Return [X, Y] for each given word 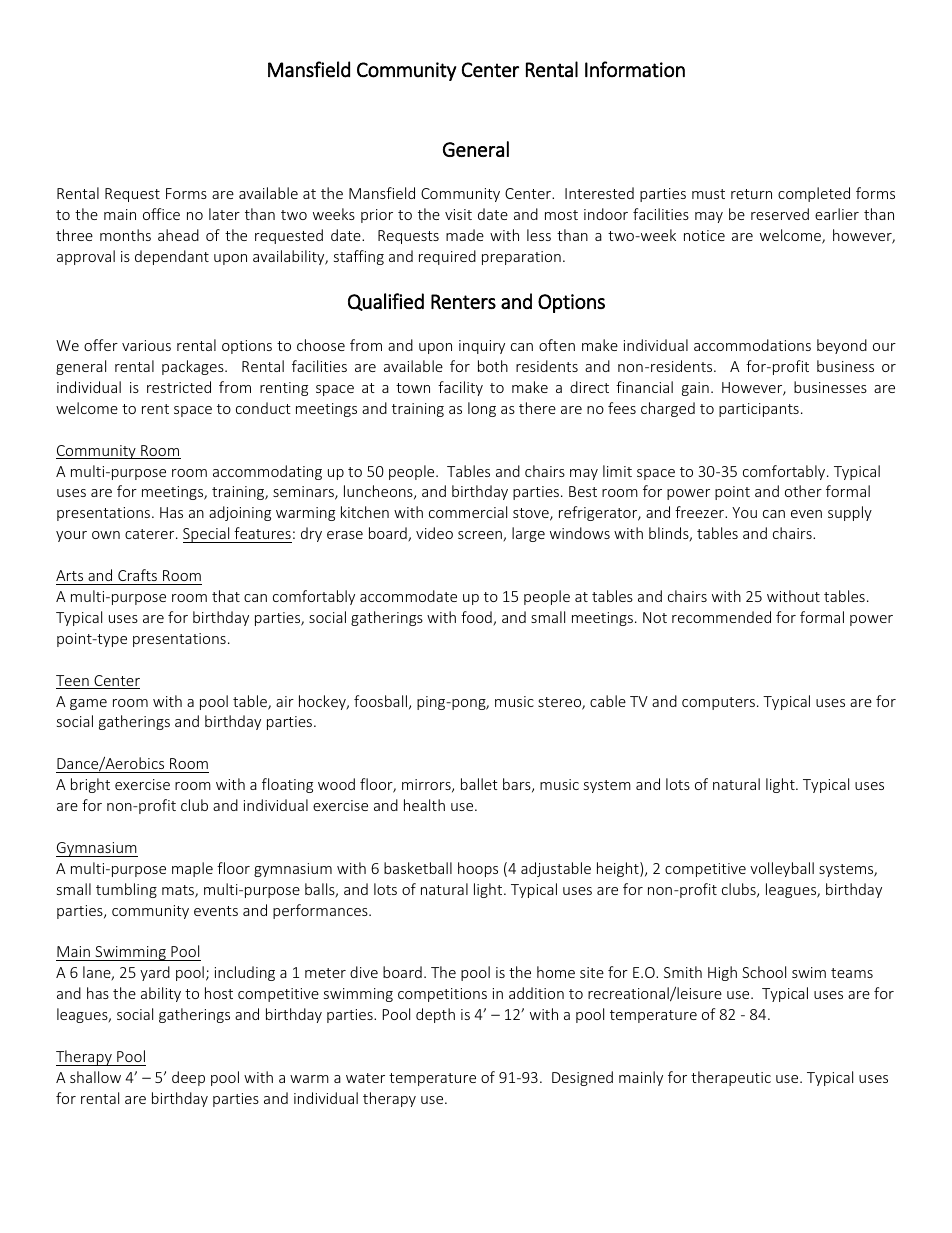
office [161, 214]
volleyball [782, 869]
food [477, 618]
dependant [172, 257]
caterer [151, 534]
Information [635, 69]
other [803, 491]
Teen [73, 682]
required [447, 257]
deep [188, 1078]
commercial [468, 512]
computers [718, 703]
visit [458, 214]
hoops [478, 869]
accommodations [752, 345]
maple [192, 869]
